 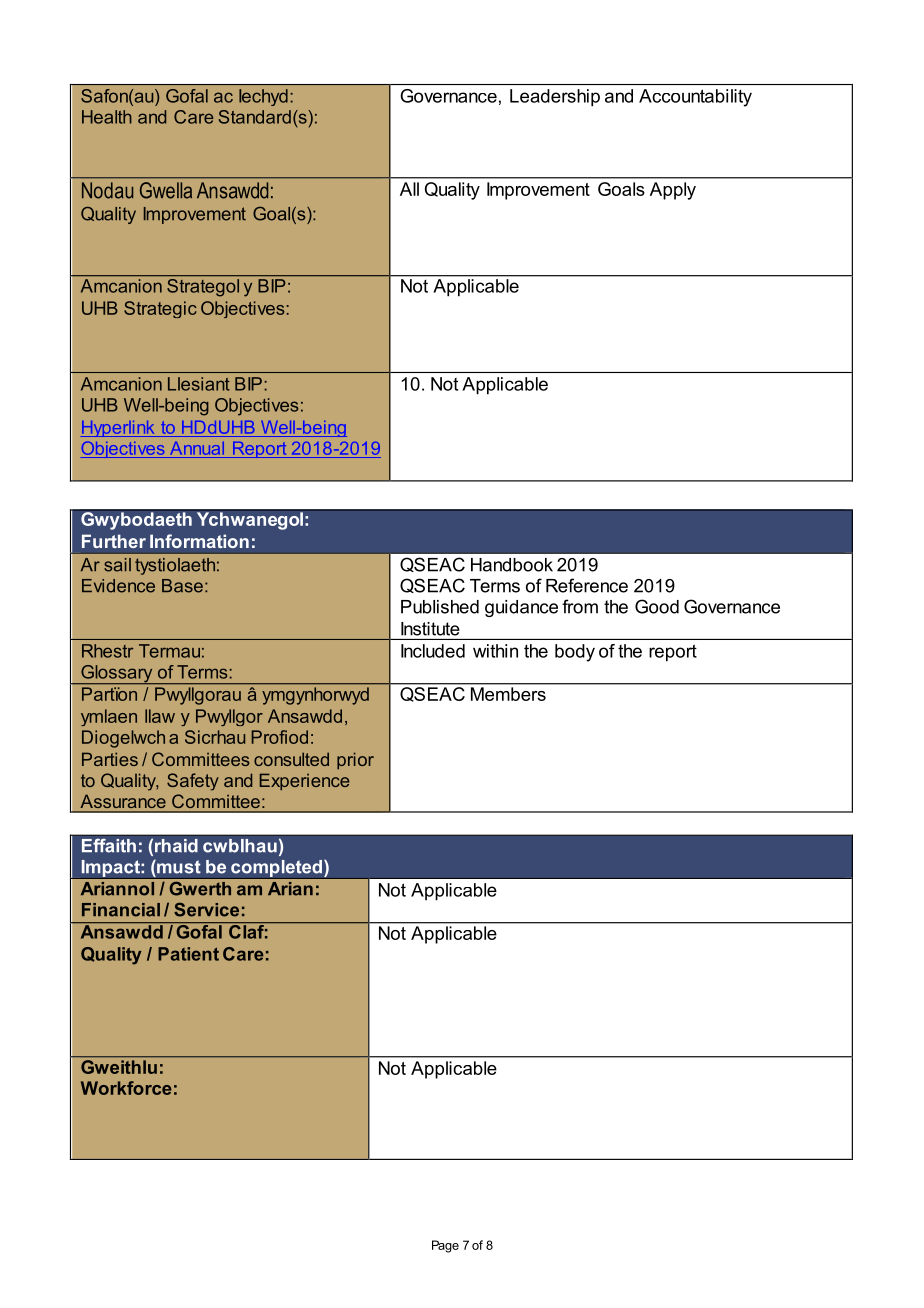 What do you see at coordinates (440, 607) in the page?
I see `Published` at bounding box center [440, 607].
